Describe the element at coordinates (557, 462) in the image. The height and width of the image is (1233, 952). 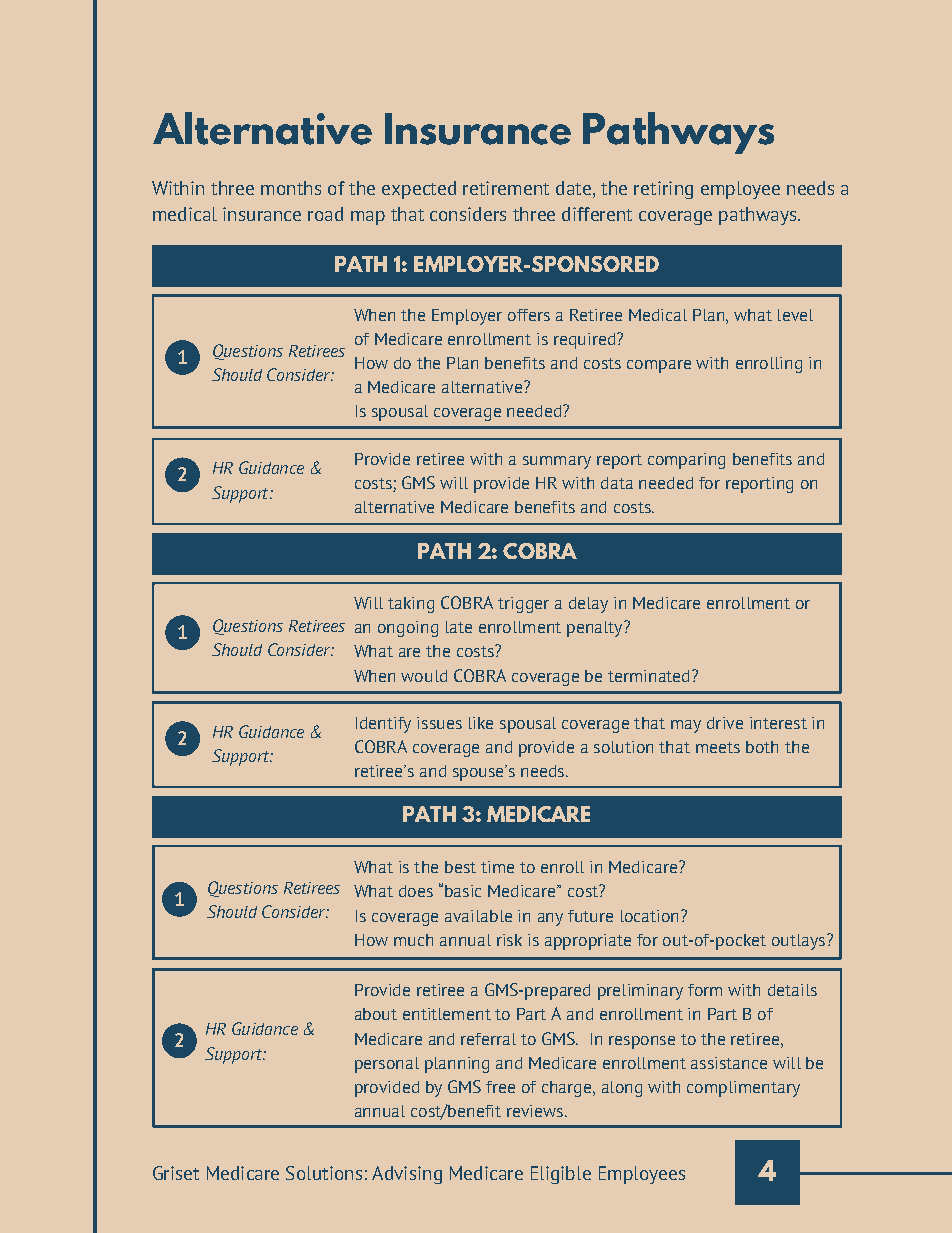
I see `summary` at that location.
